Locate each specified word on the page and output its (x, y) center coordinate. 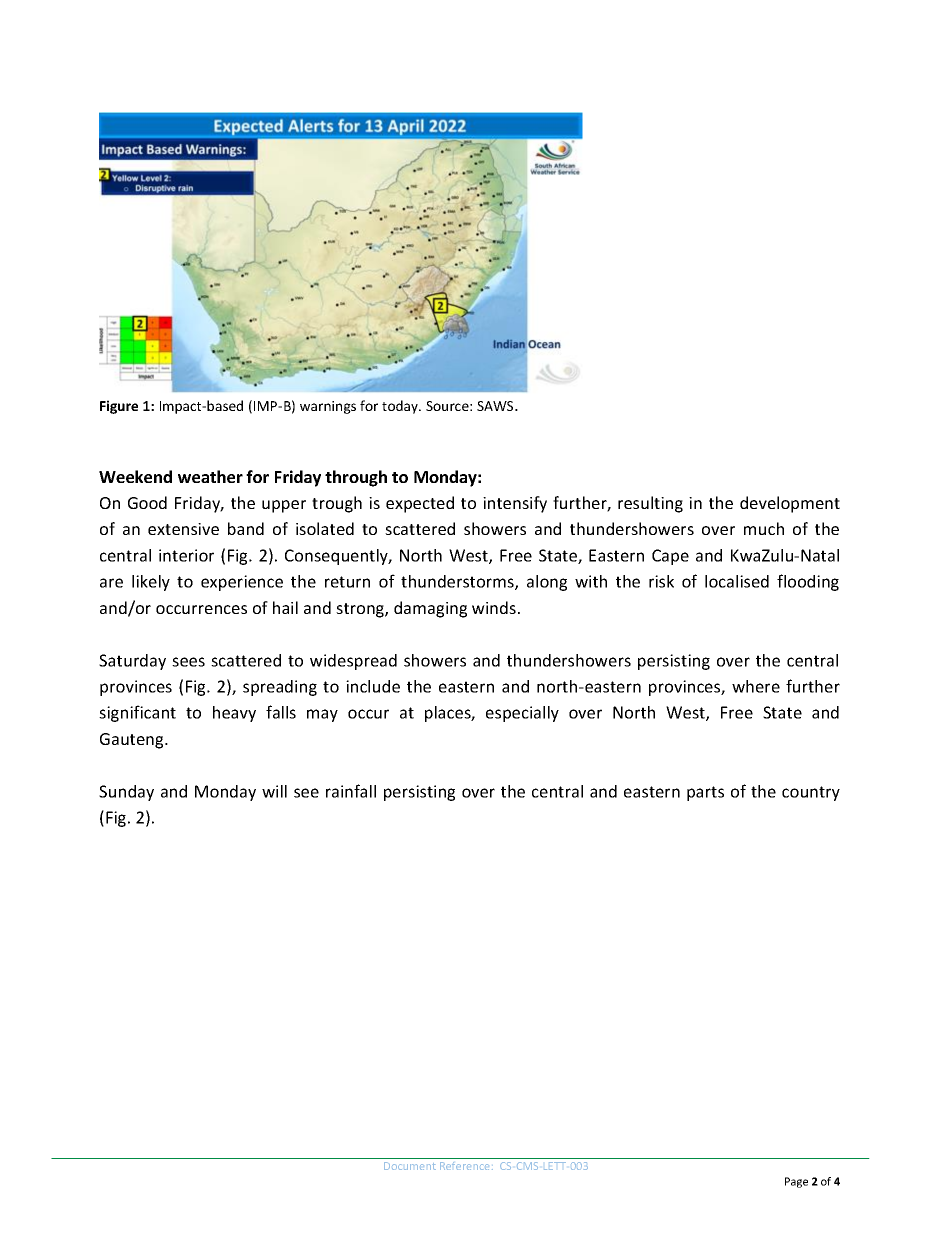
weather (210, 476)
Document (410, 1166)
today (401, 407)
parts (705, 793)
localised (737, 581)
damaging (430, 609)
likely (151, 583)
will (274, 791)
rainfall (351, 791)
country (811, 793)
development (790, 504)
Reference (466, 1166)
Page (796, 1182)
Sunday (126, 793)
